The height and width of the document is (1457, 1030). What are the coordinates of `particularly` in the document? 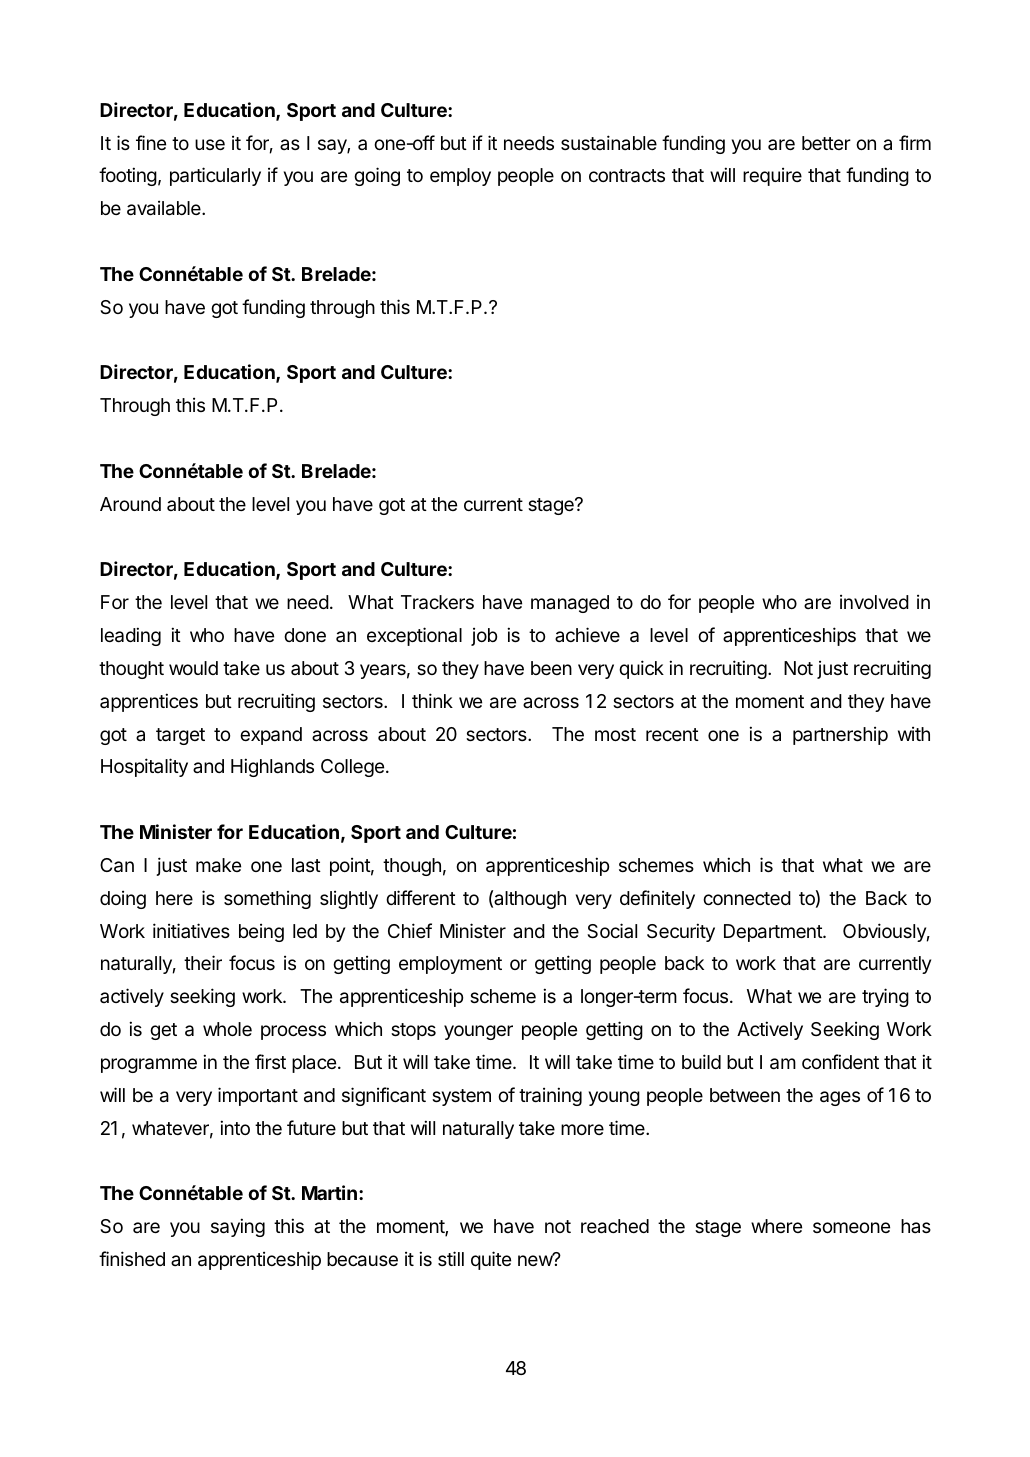 It's located at (215, 176).
